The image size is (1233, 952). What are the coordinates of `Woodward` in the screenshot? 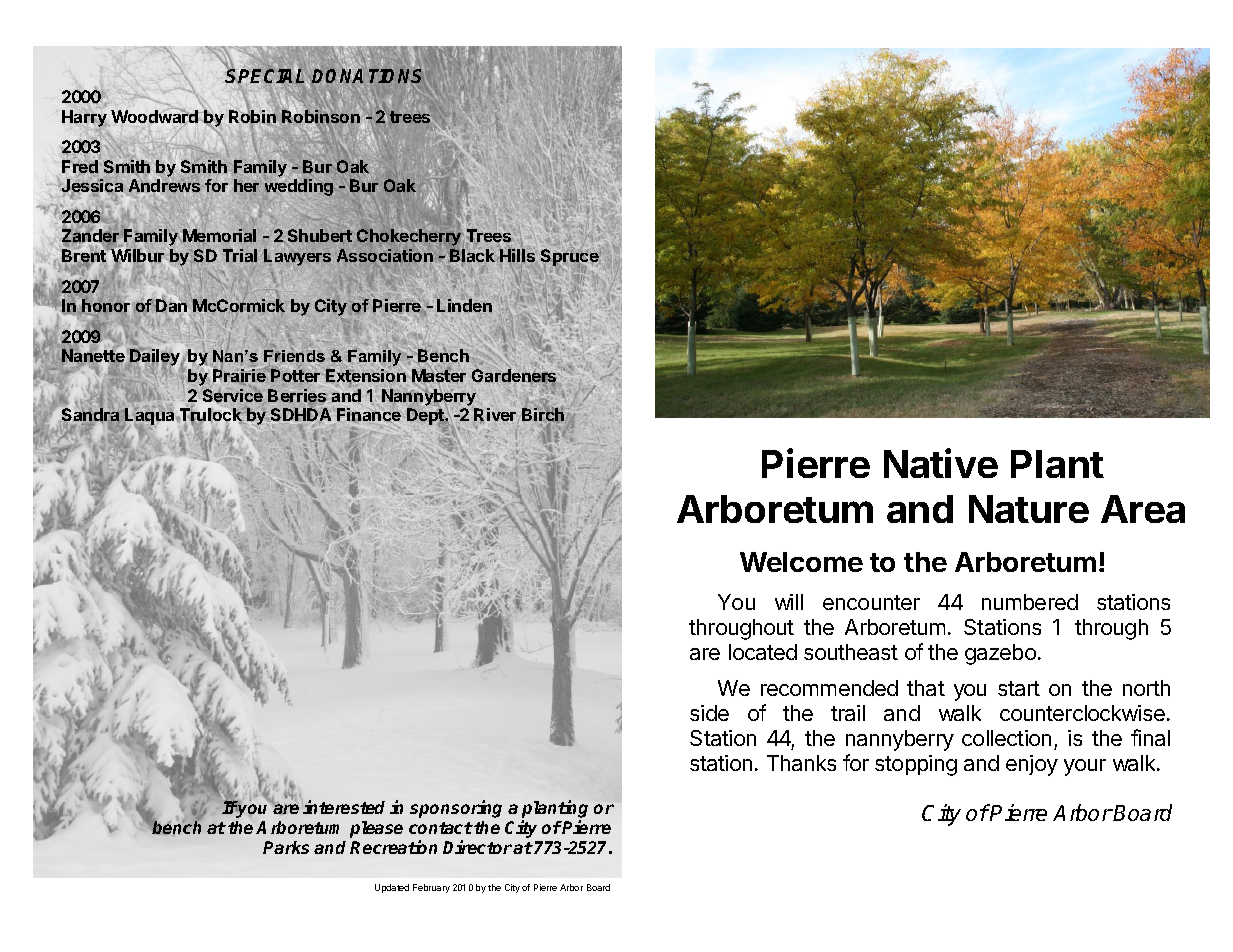 It's located at (155, 117).
